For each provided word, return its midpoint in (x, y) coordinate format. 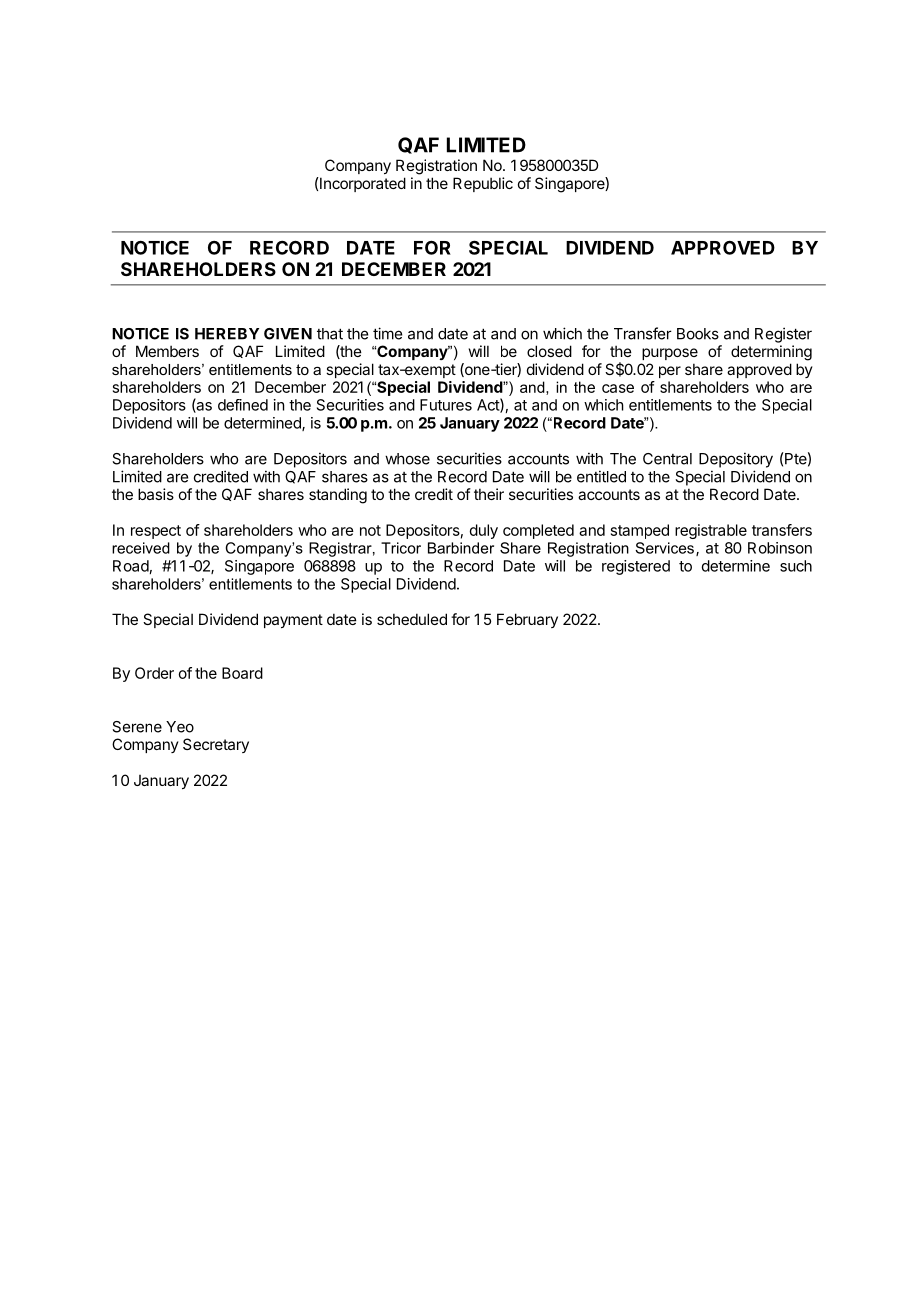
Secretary (216, 745)
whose (407, 459)
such (796, 566)
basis (156, 494)
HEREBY (227, 334)
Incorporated (362, 184)
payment (293, 621)
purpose (670, 354)
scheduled (412, 619)
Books (698, 334)
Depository (736, 460)
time (387, 333)
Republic (483, 184)
